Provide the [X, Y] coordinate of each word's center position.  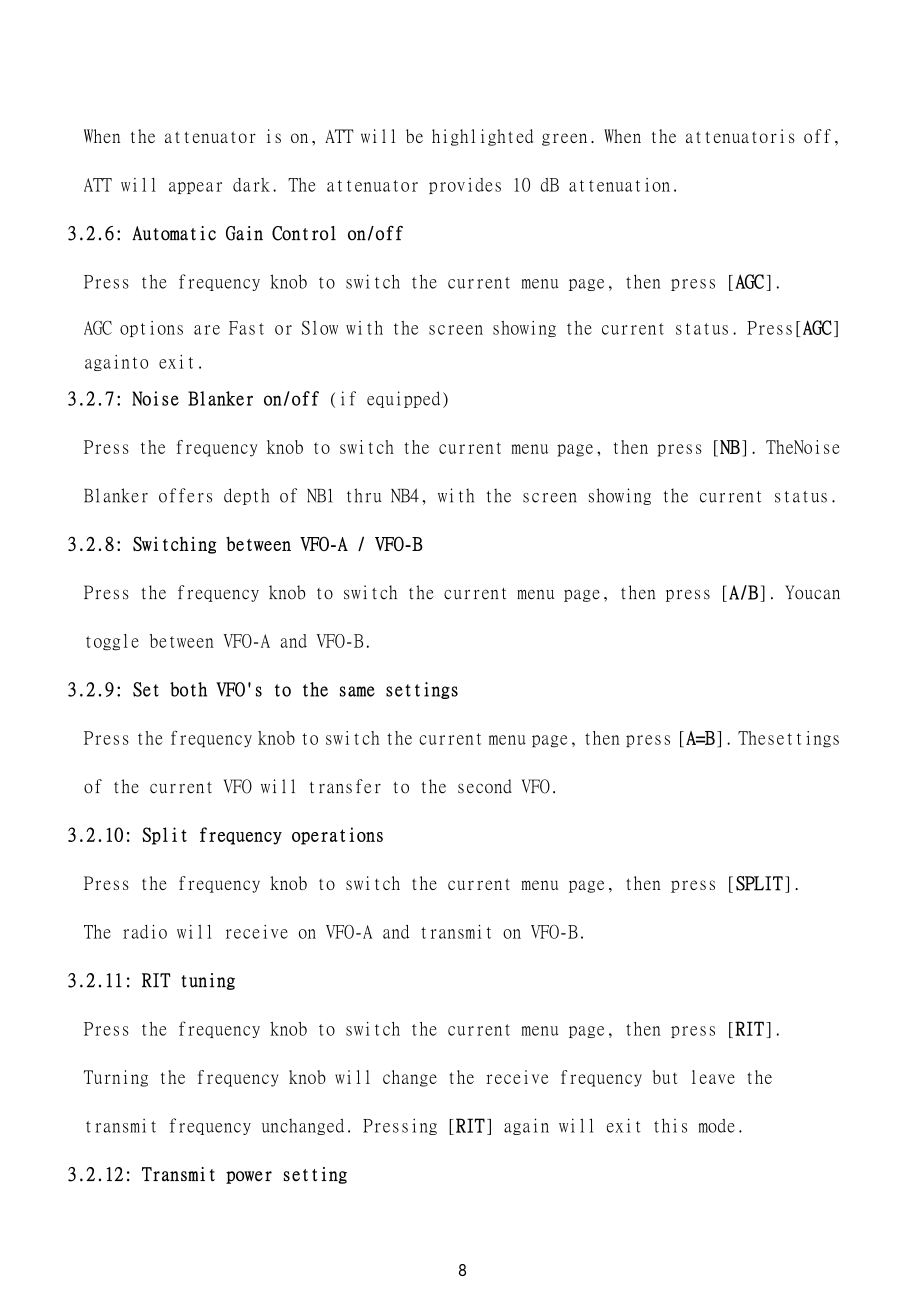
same [357, 691]
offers [185, 495]
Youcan [812, 592]
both [188, 689]
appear [195, 188]
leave [713, 1077]
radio [145, 932]
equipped [403, 399]
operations [337, 836]
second [485, 786]
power [249, 1177]
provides [465, 186]
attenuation [619, 185]
